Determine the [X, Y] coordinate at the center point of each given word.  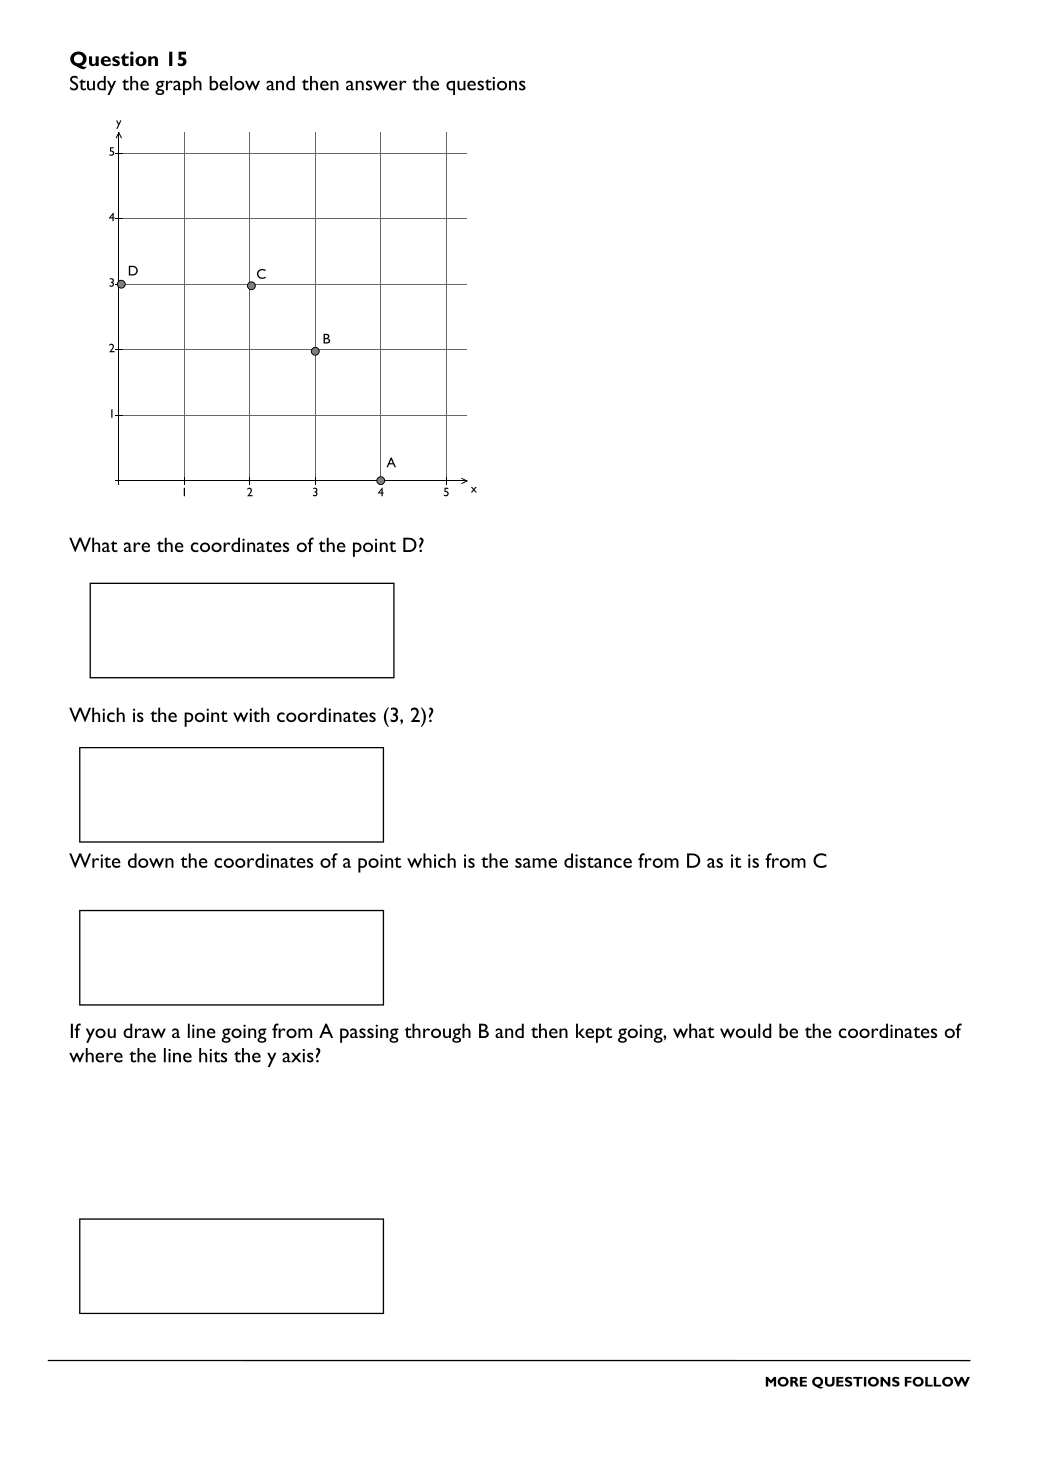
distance [598, 860]
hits [213, 1055]
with [251, 714]
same [536, 863]
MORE [786, 1382]
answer [376, 85]
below [234, 83]
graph [178, 85]
